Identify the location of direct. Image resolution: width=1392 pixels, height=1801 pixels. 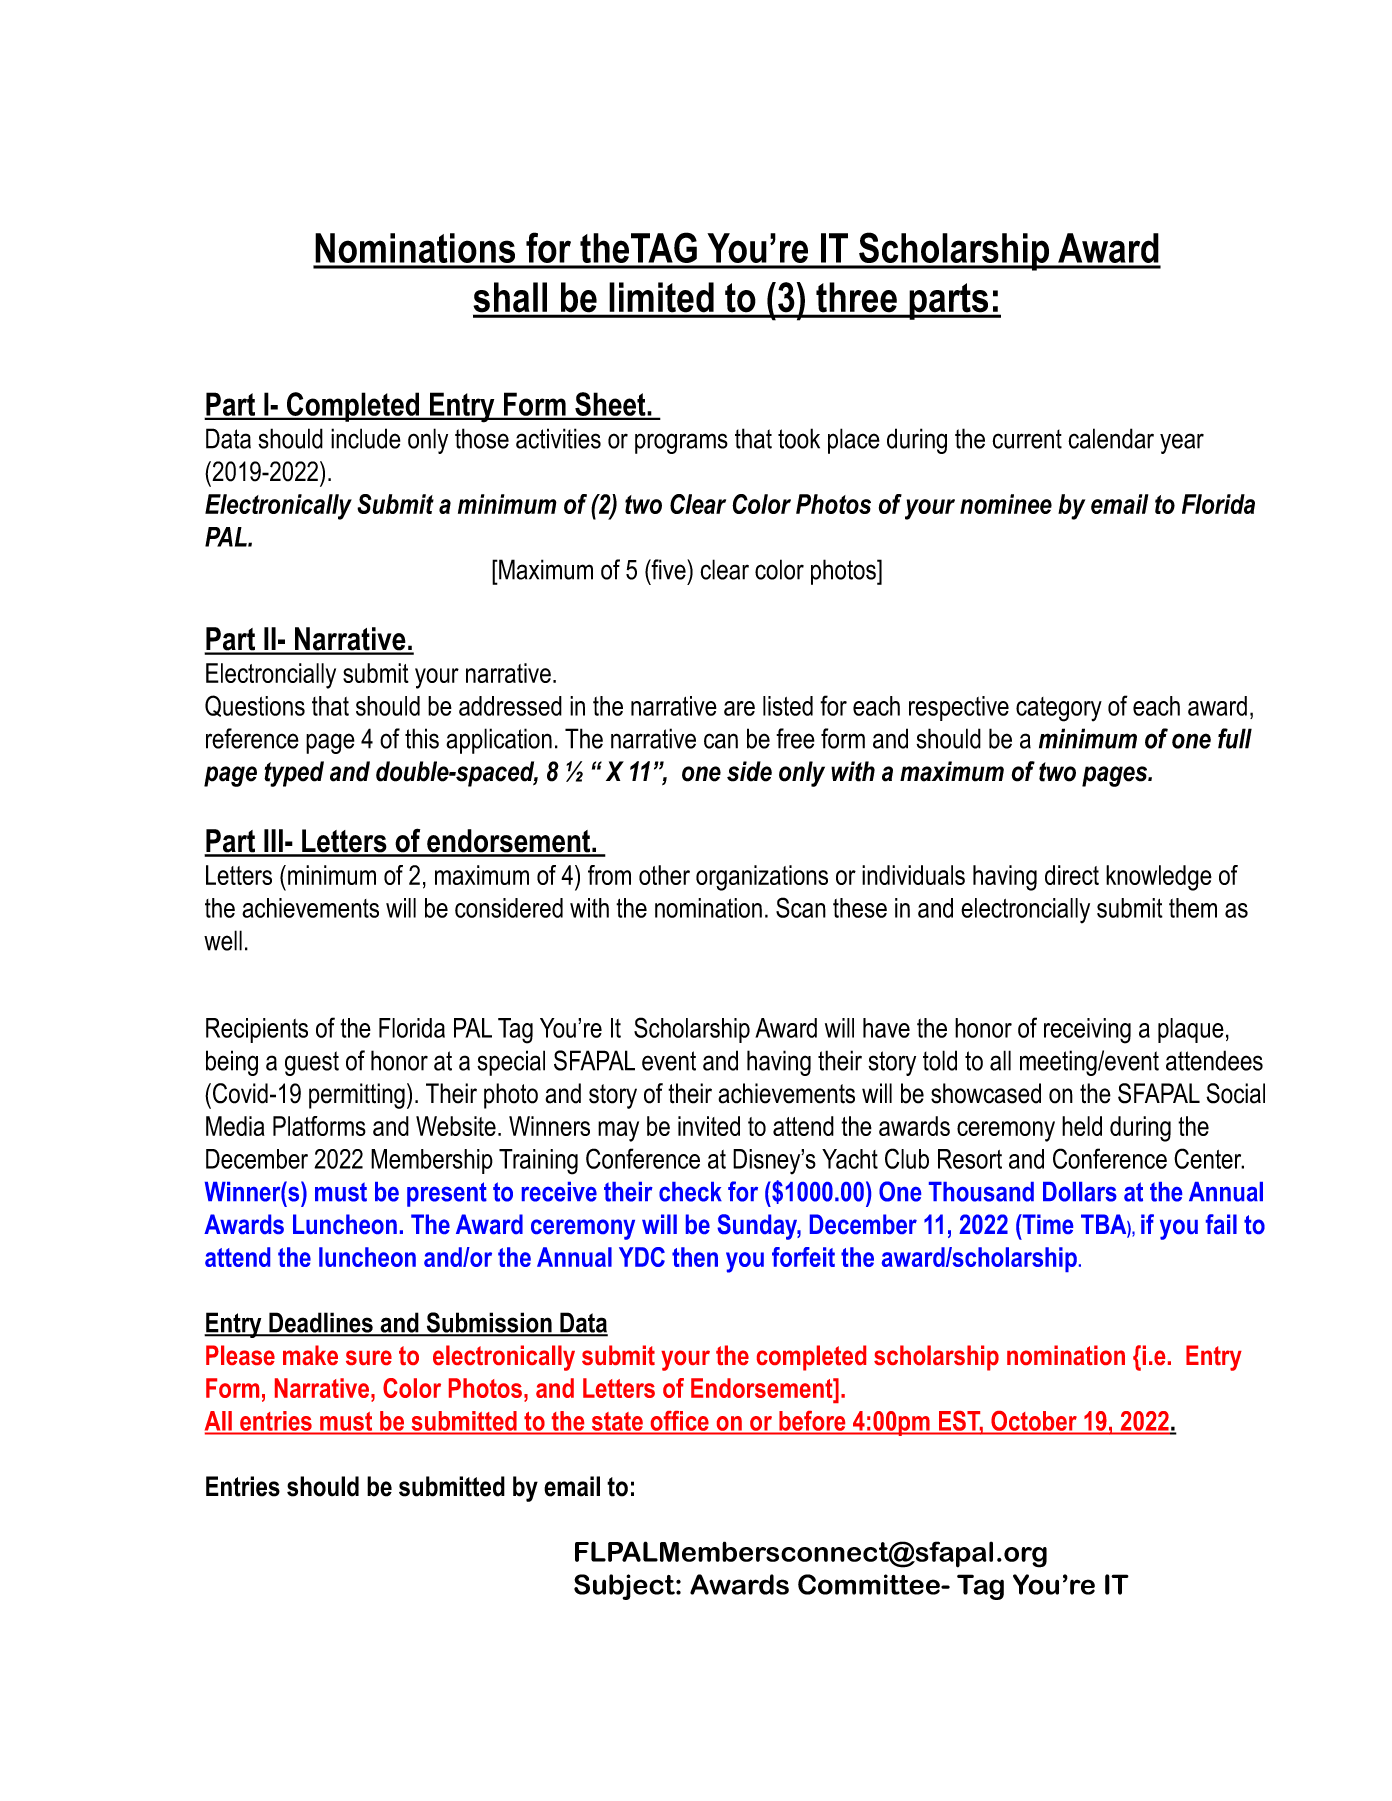
(1072, 875).
